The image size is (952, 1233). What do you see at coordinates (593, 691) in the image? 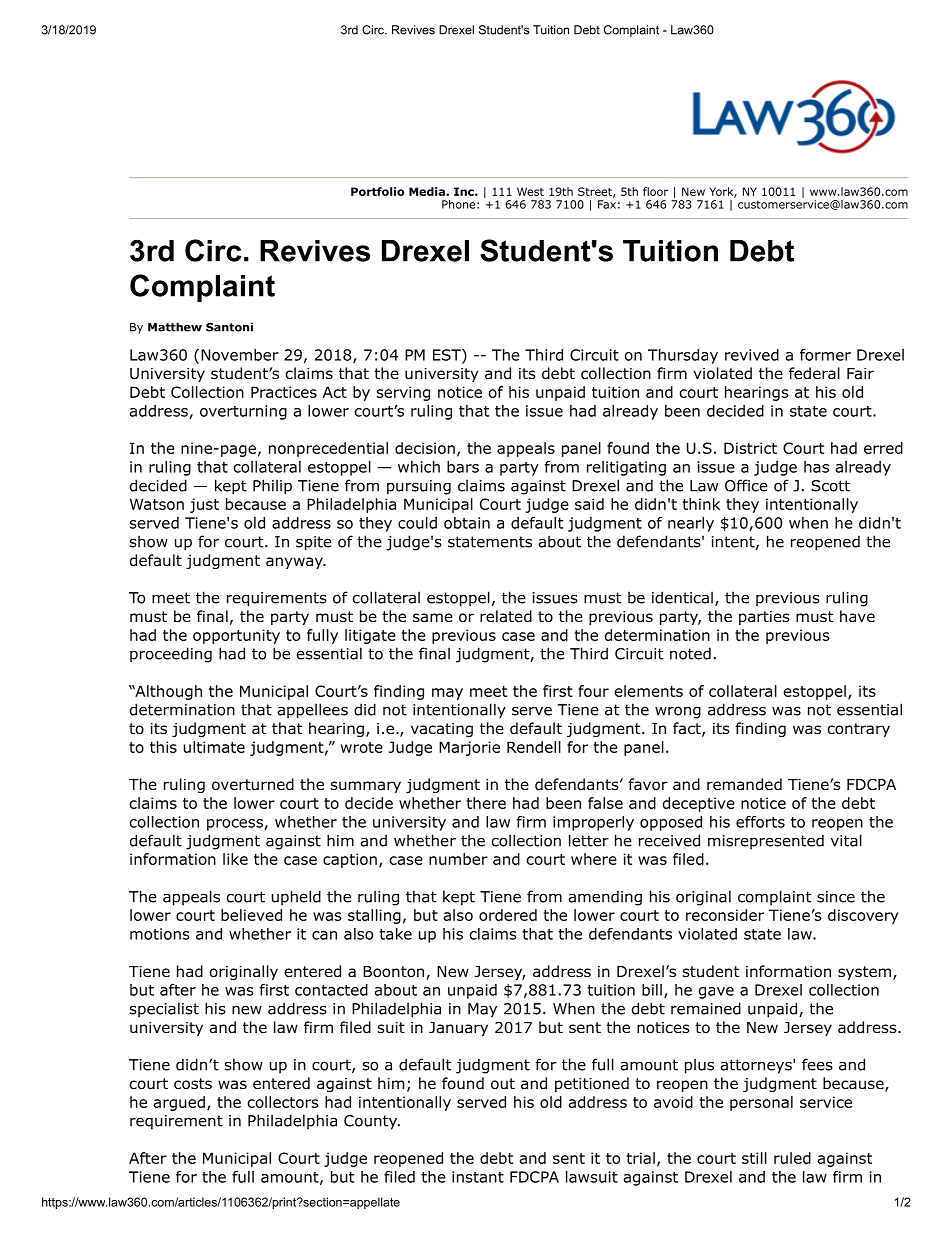
I see `four` at bounding box center [593, 691].
